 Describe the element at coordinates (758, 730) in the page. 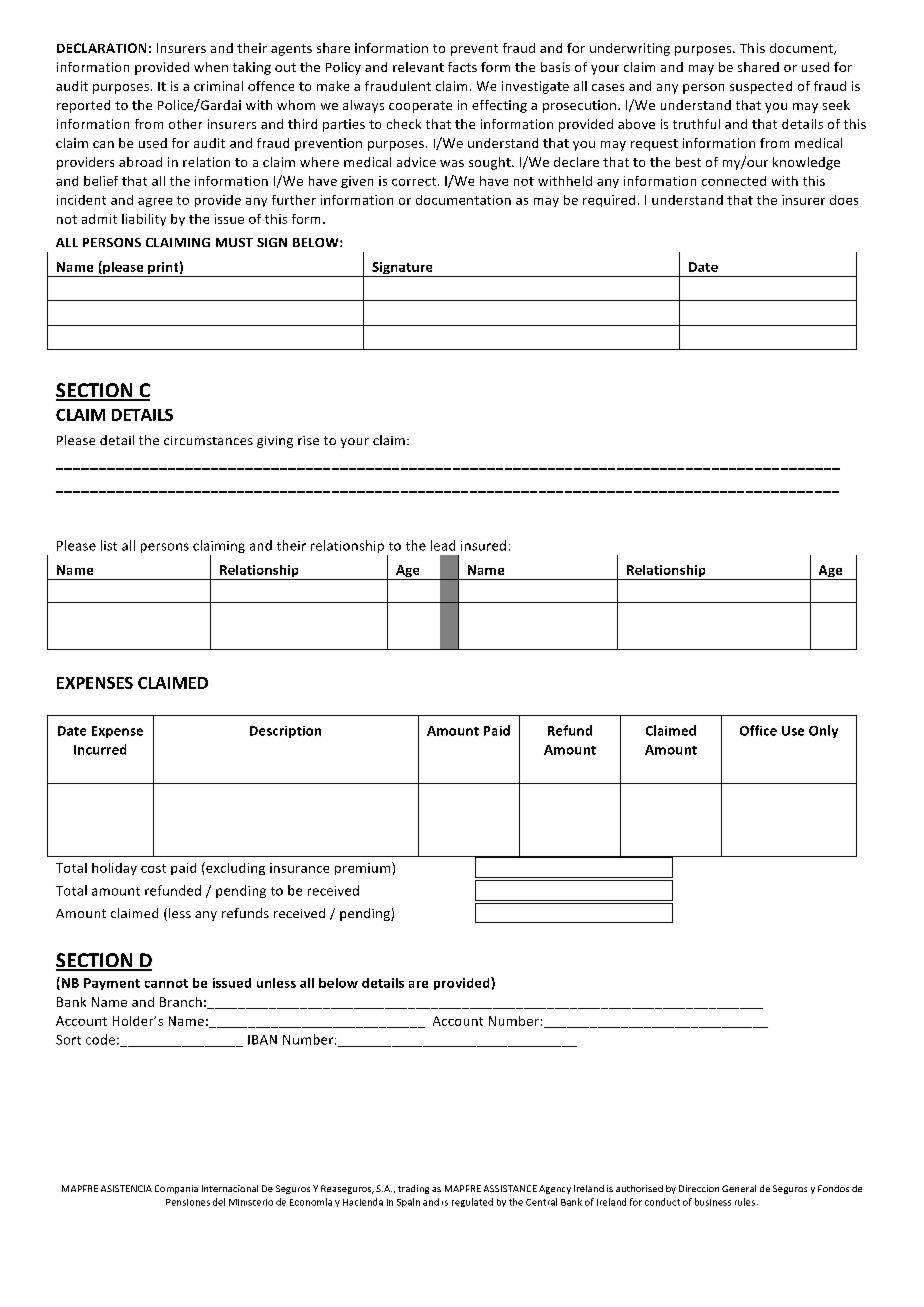

I see `Office` at that location.
